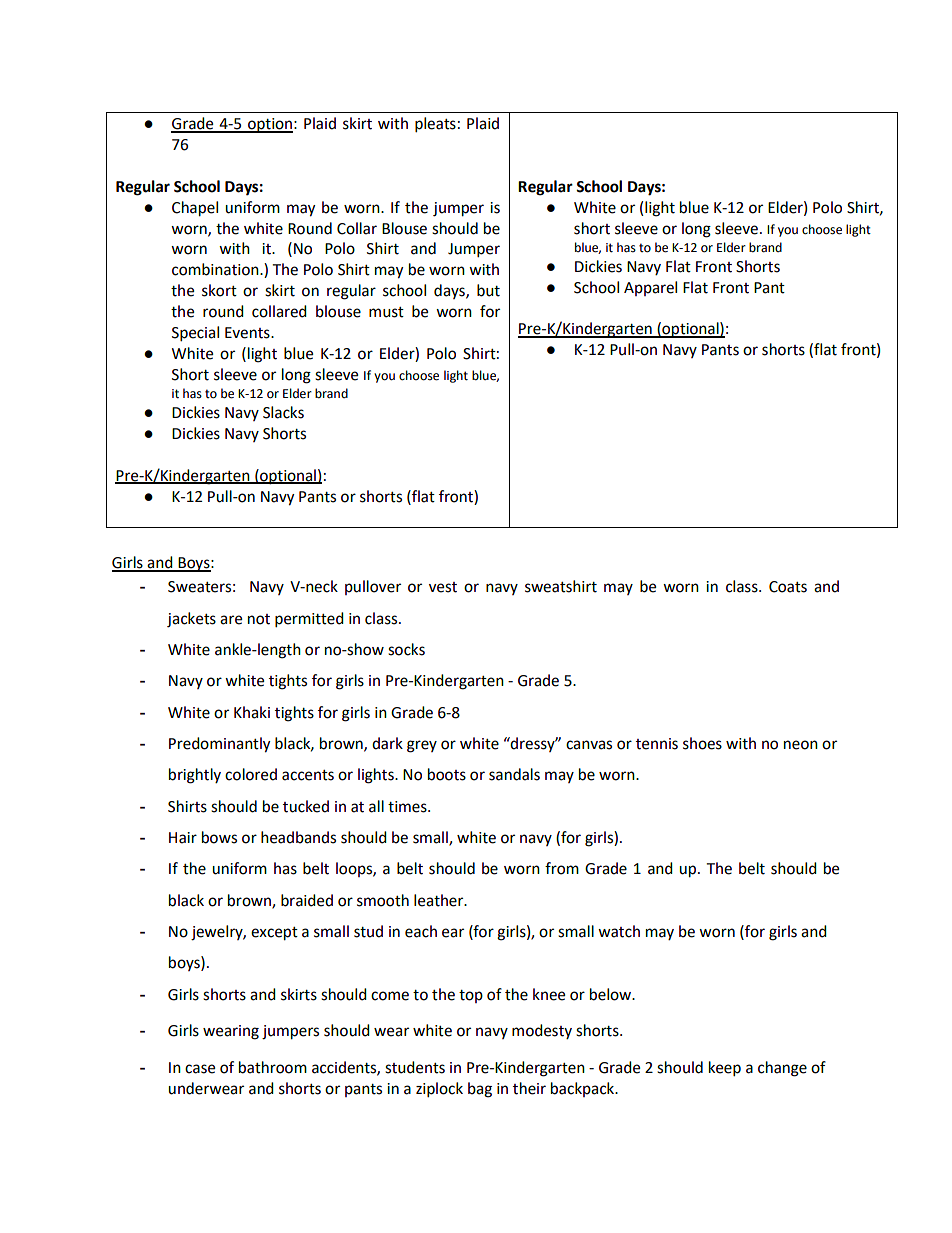 This screenshot has height=1233, width=952. Describe the element at coordinates (657, 744) in the screenshot. I see `tennis` at that location.
